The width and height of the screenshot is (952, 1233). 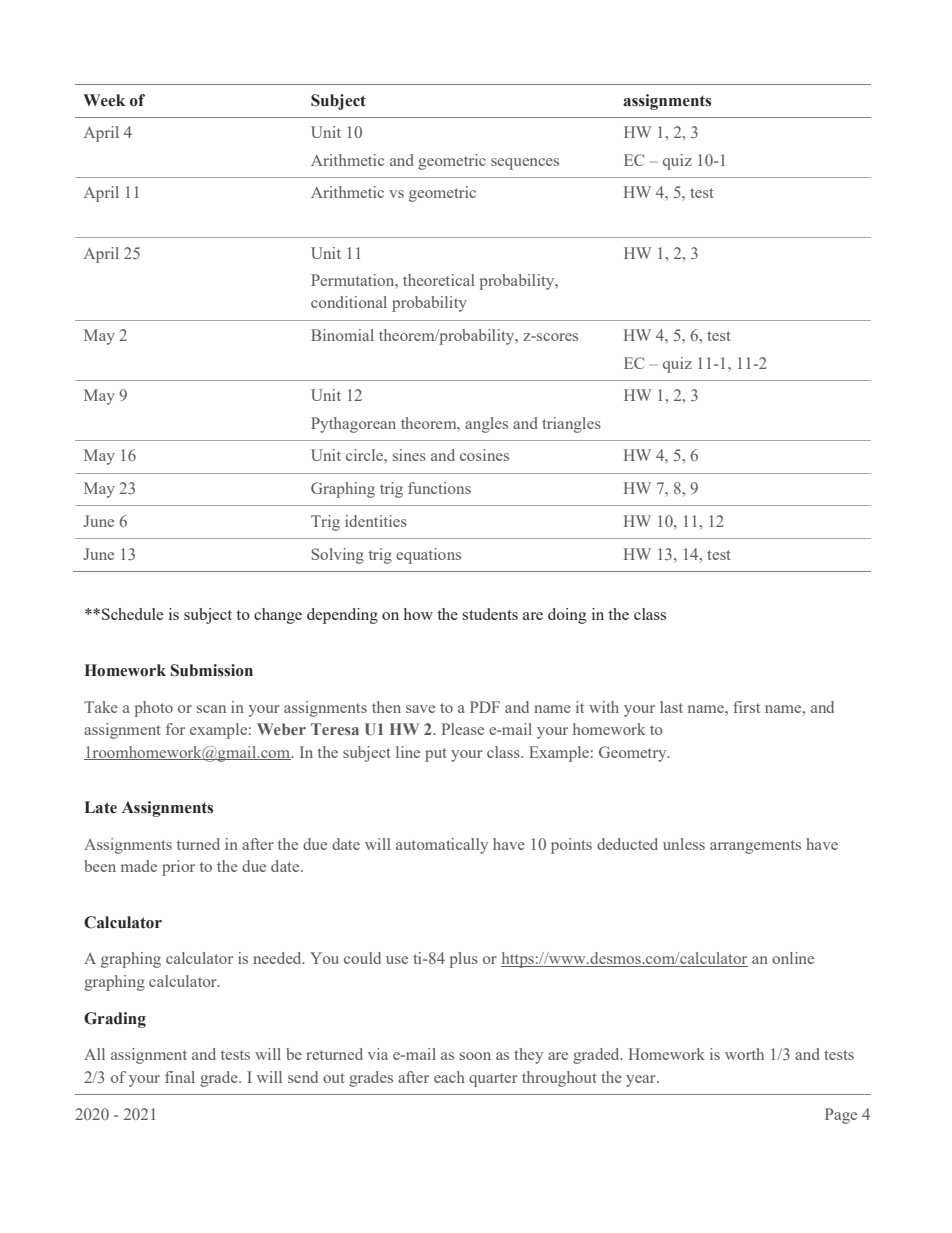 What do you see at coordinates (439, 280) in the screenshot?
I see `theoretical` at bounding box center [439, 280].
